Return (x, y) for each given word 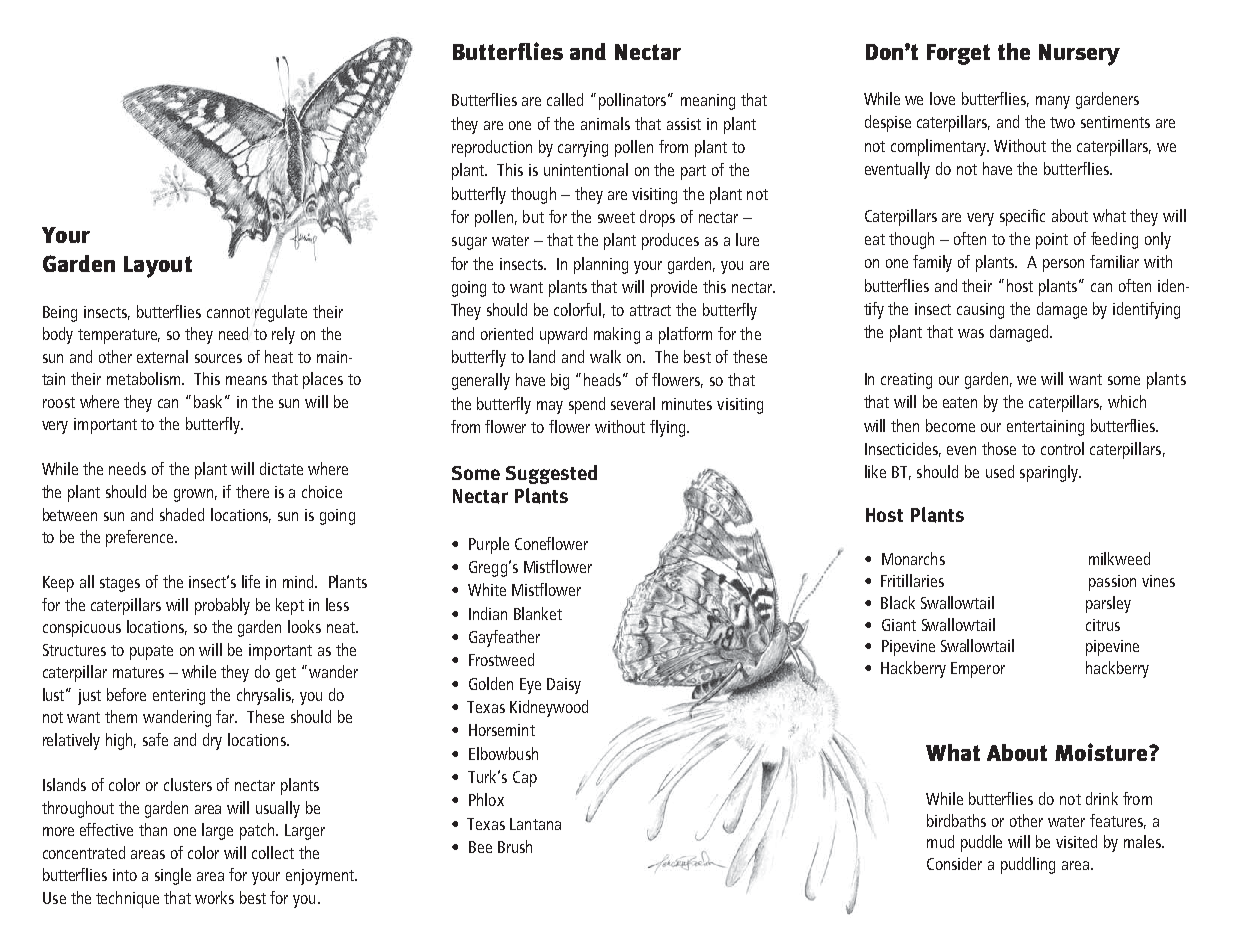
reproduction (492, 148)
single (173, 876)
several (633, 403)
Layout (158, 267)
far (226, 716)
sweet (616, 217)
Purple (489, 545)
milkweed (1119, 558)
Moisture (1102, 752)
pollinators (634, 101)
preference (141, 538)
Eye (530, 686)
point (1052, 241)
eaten (960, 402)
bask (208, 401)
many (1053, 102)
